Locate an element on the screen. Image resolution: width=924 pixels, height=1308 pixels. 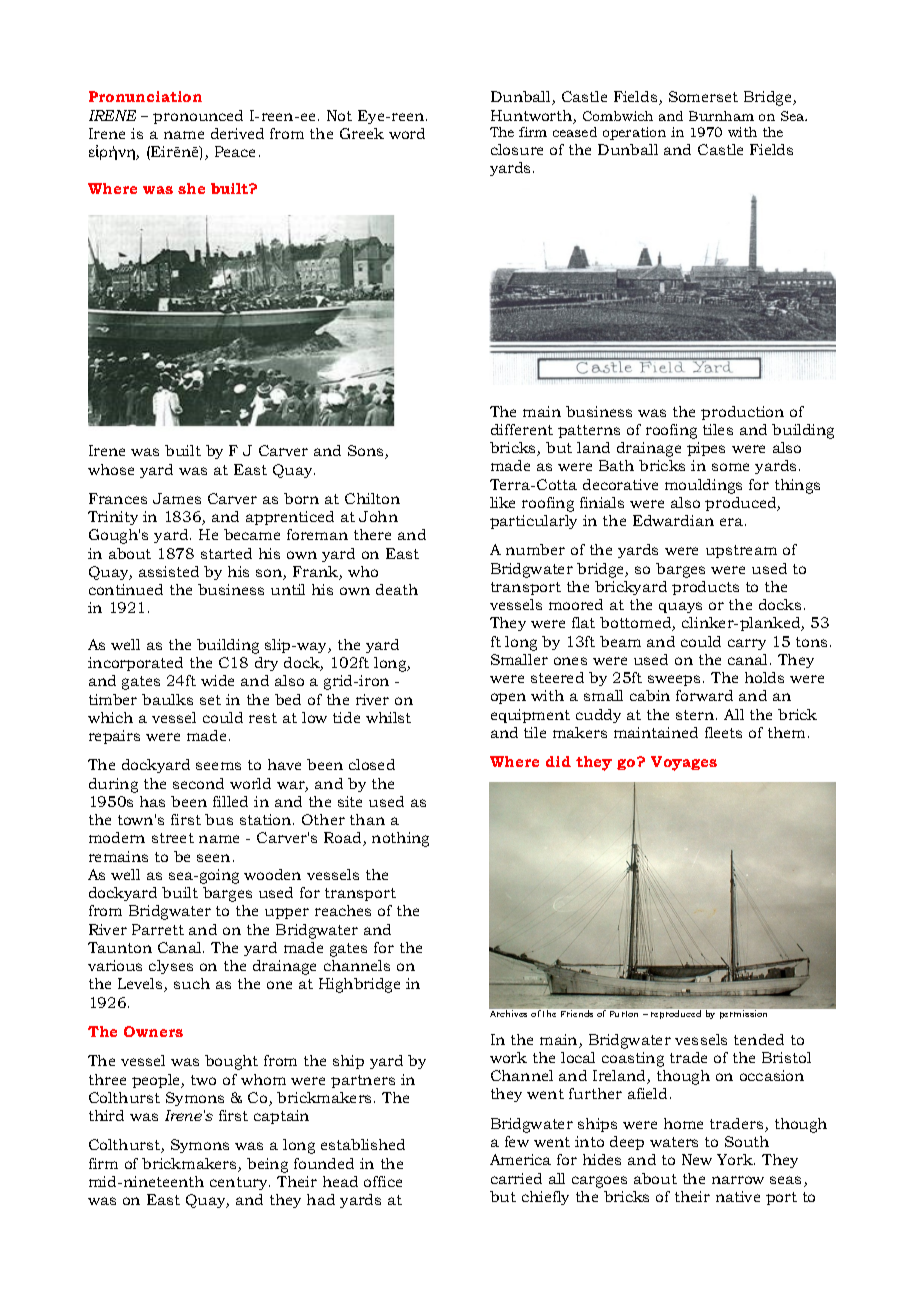
operation is located at coordinates (634, 133).
